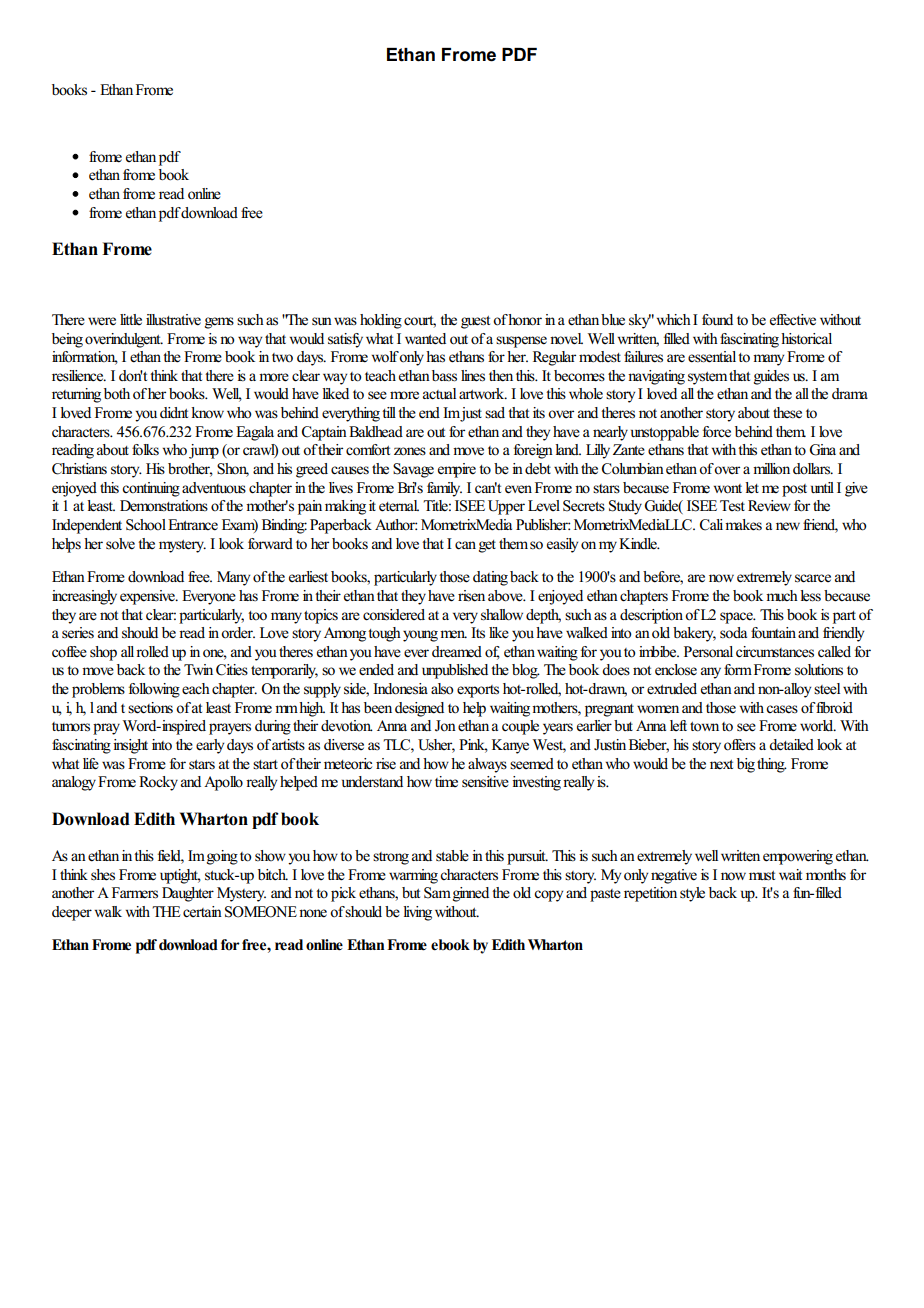  Describe the element at coordinates (219, 323) in the page. I see `gems` at that location.
